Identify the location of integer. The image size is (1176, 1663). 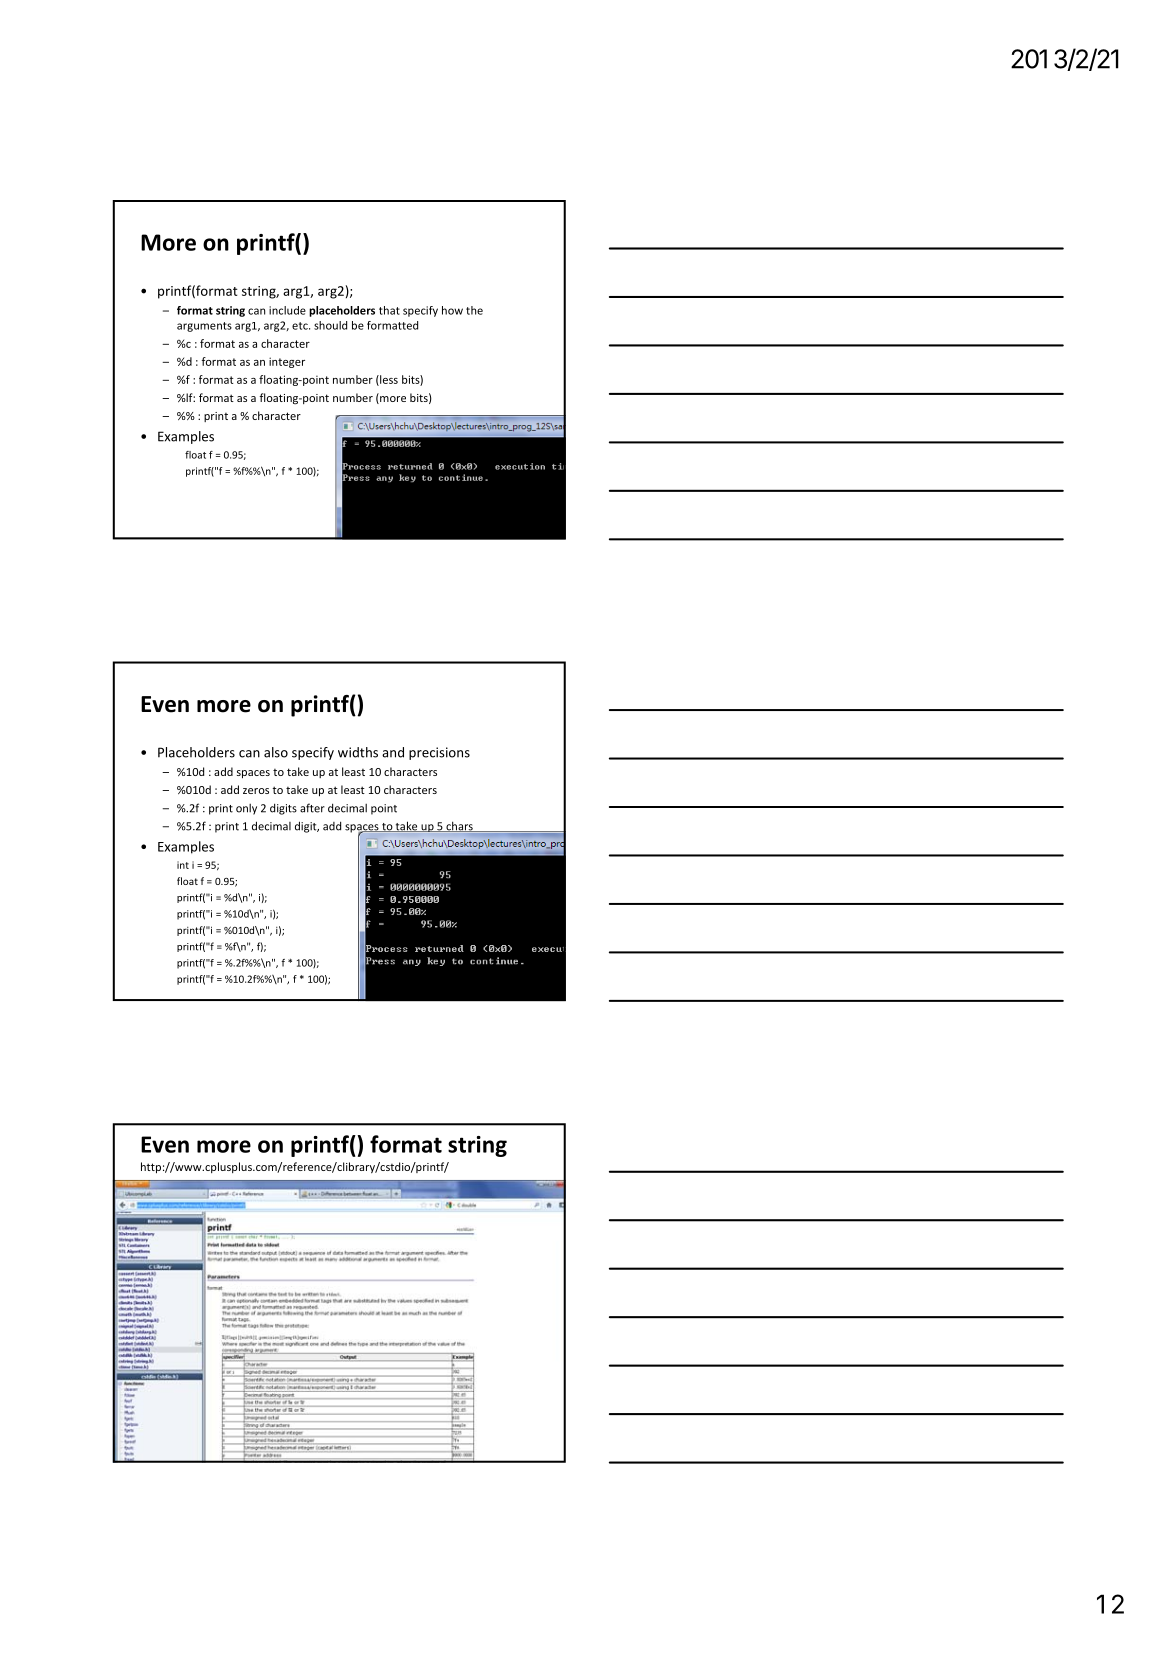
(287, 362).
